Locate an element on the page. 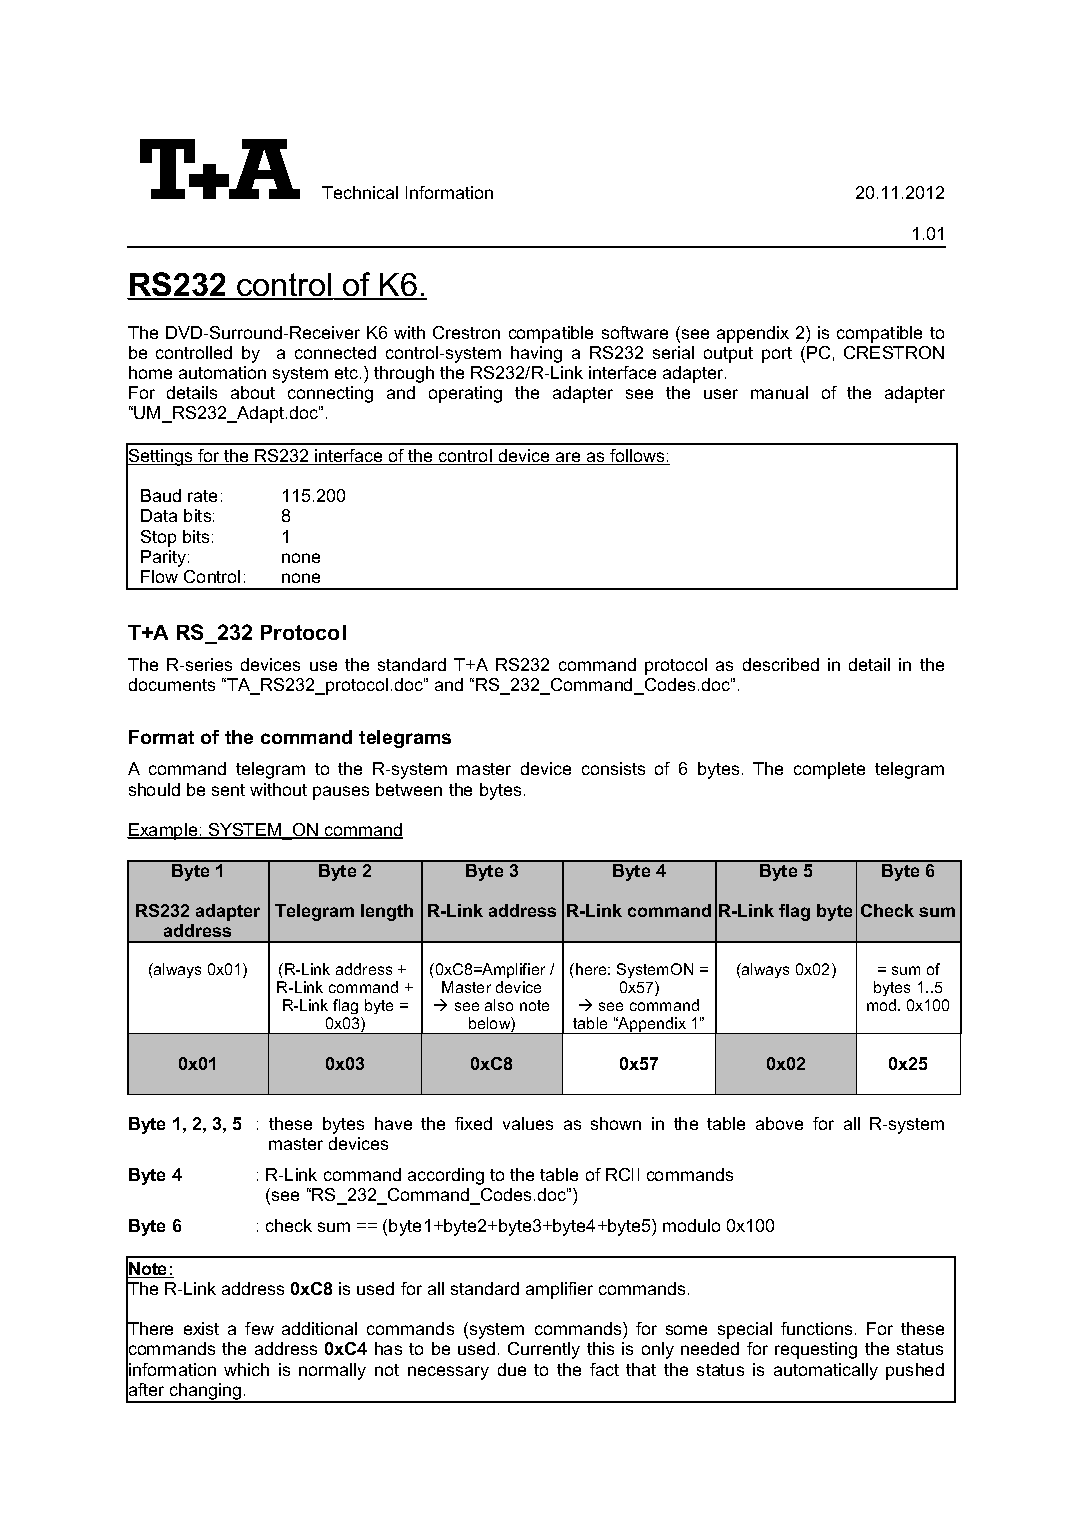 This image has height=1518, width=1073. port is located at coordinates (777, 355).
